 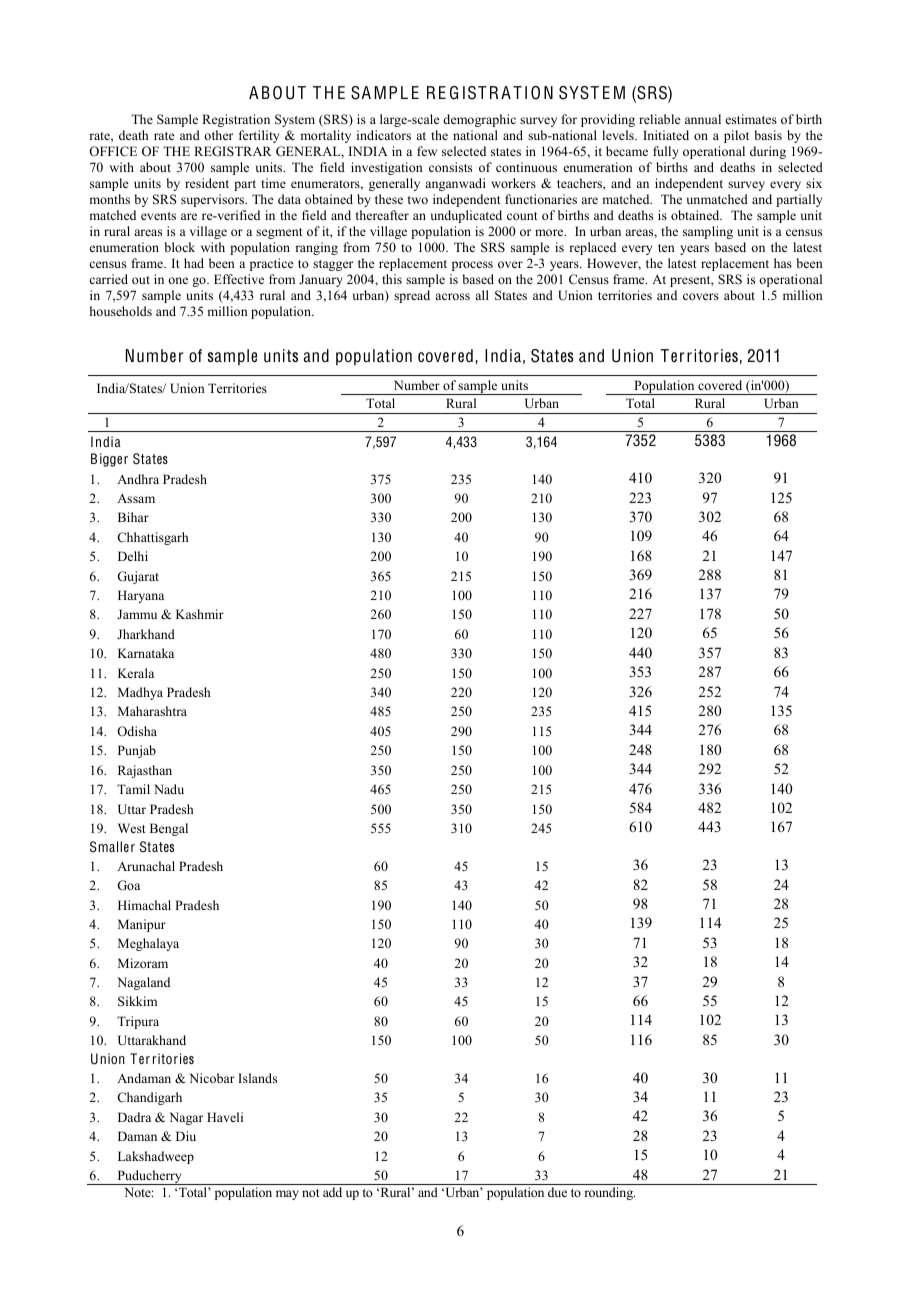 What do you see at coordinates (218, 135) in the screenshot?
I see `other` at bounding box center [218, 135].
